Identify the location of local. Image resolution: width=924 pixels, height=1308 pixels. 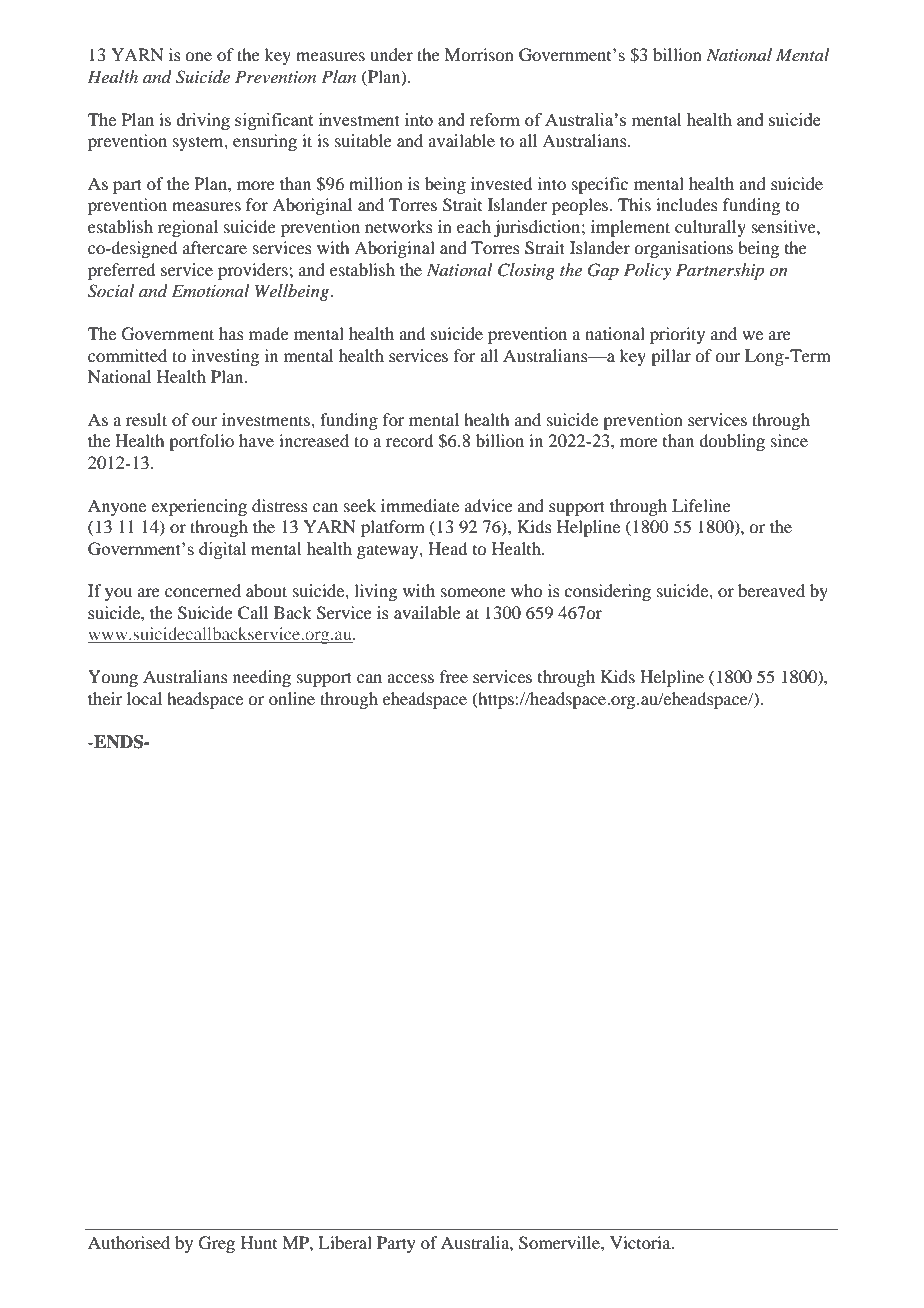
(144, 698).
